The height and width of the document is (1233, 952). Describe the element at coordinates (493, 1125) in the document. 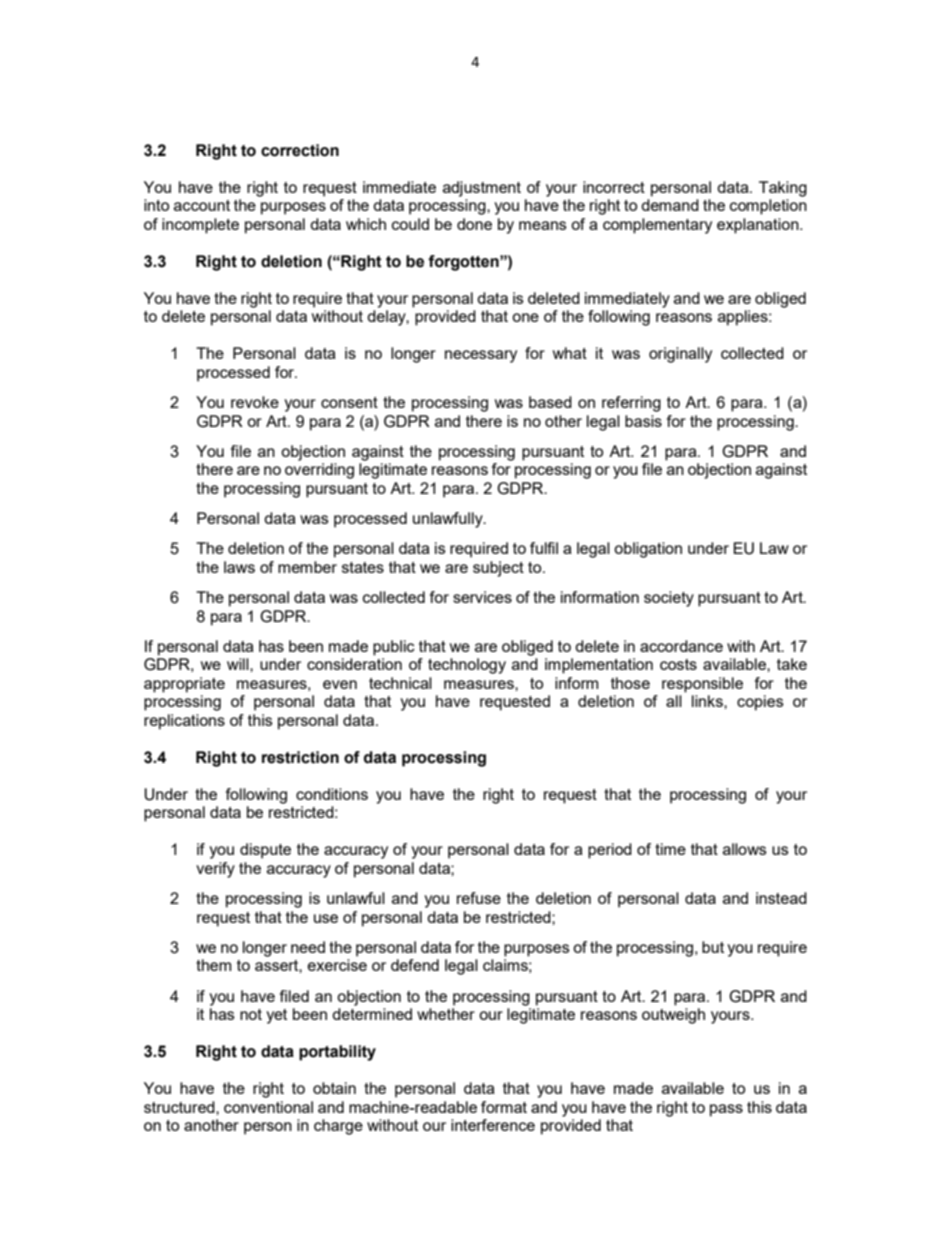

I see `interference` at that location.
